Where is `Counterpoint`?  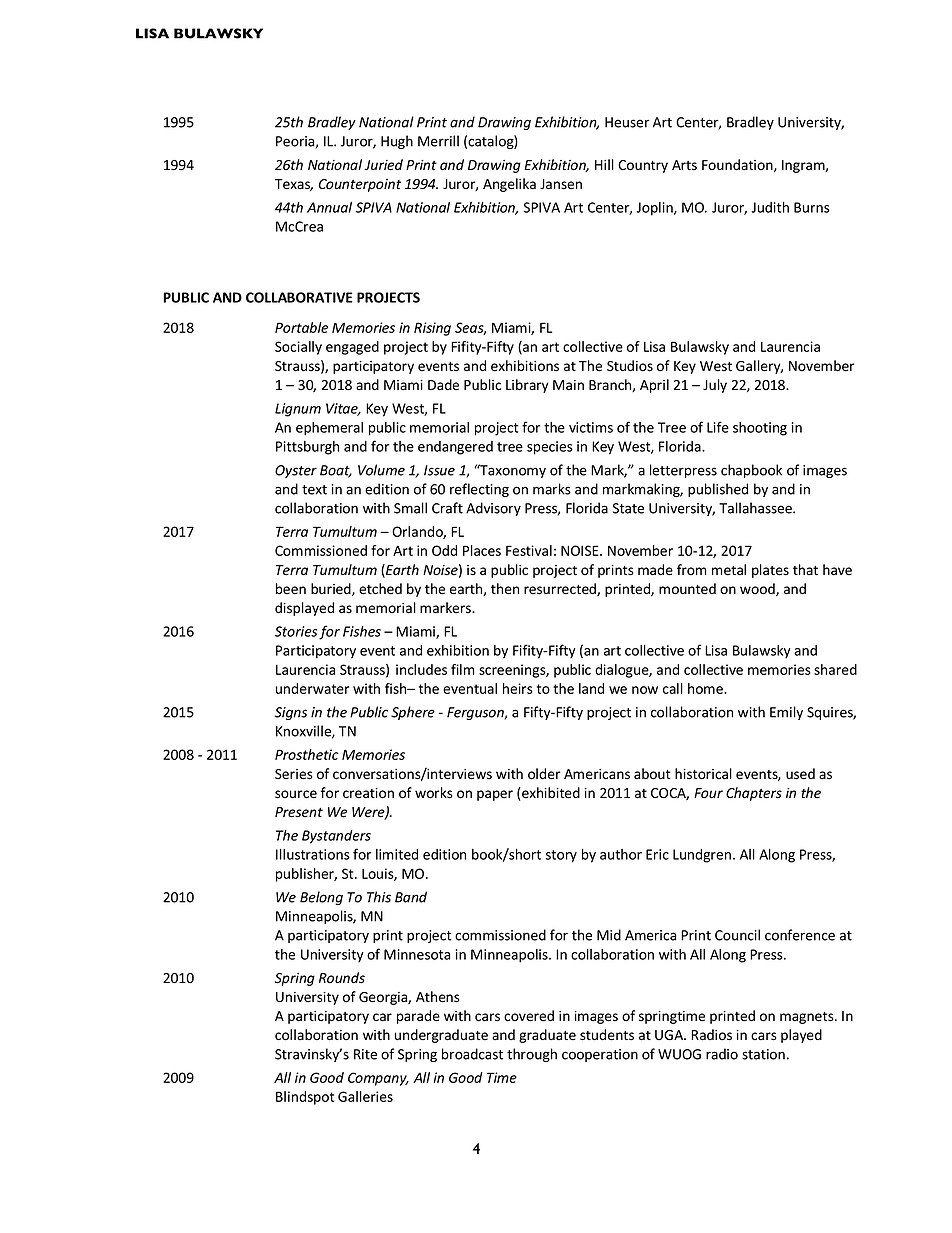 Counterpoint is located at coordinates (360, 185).
